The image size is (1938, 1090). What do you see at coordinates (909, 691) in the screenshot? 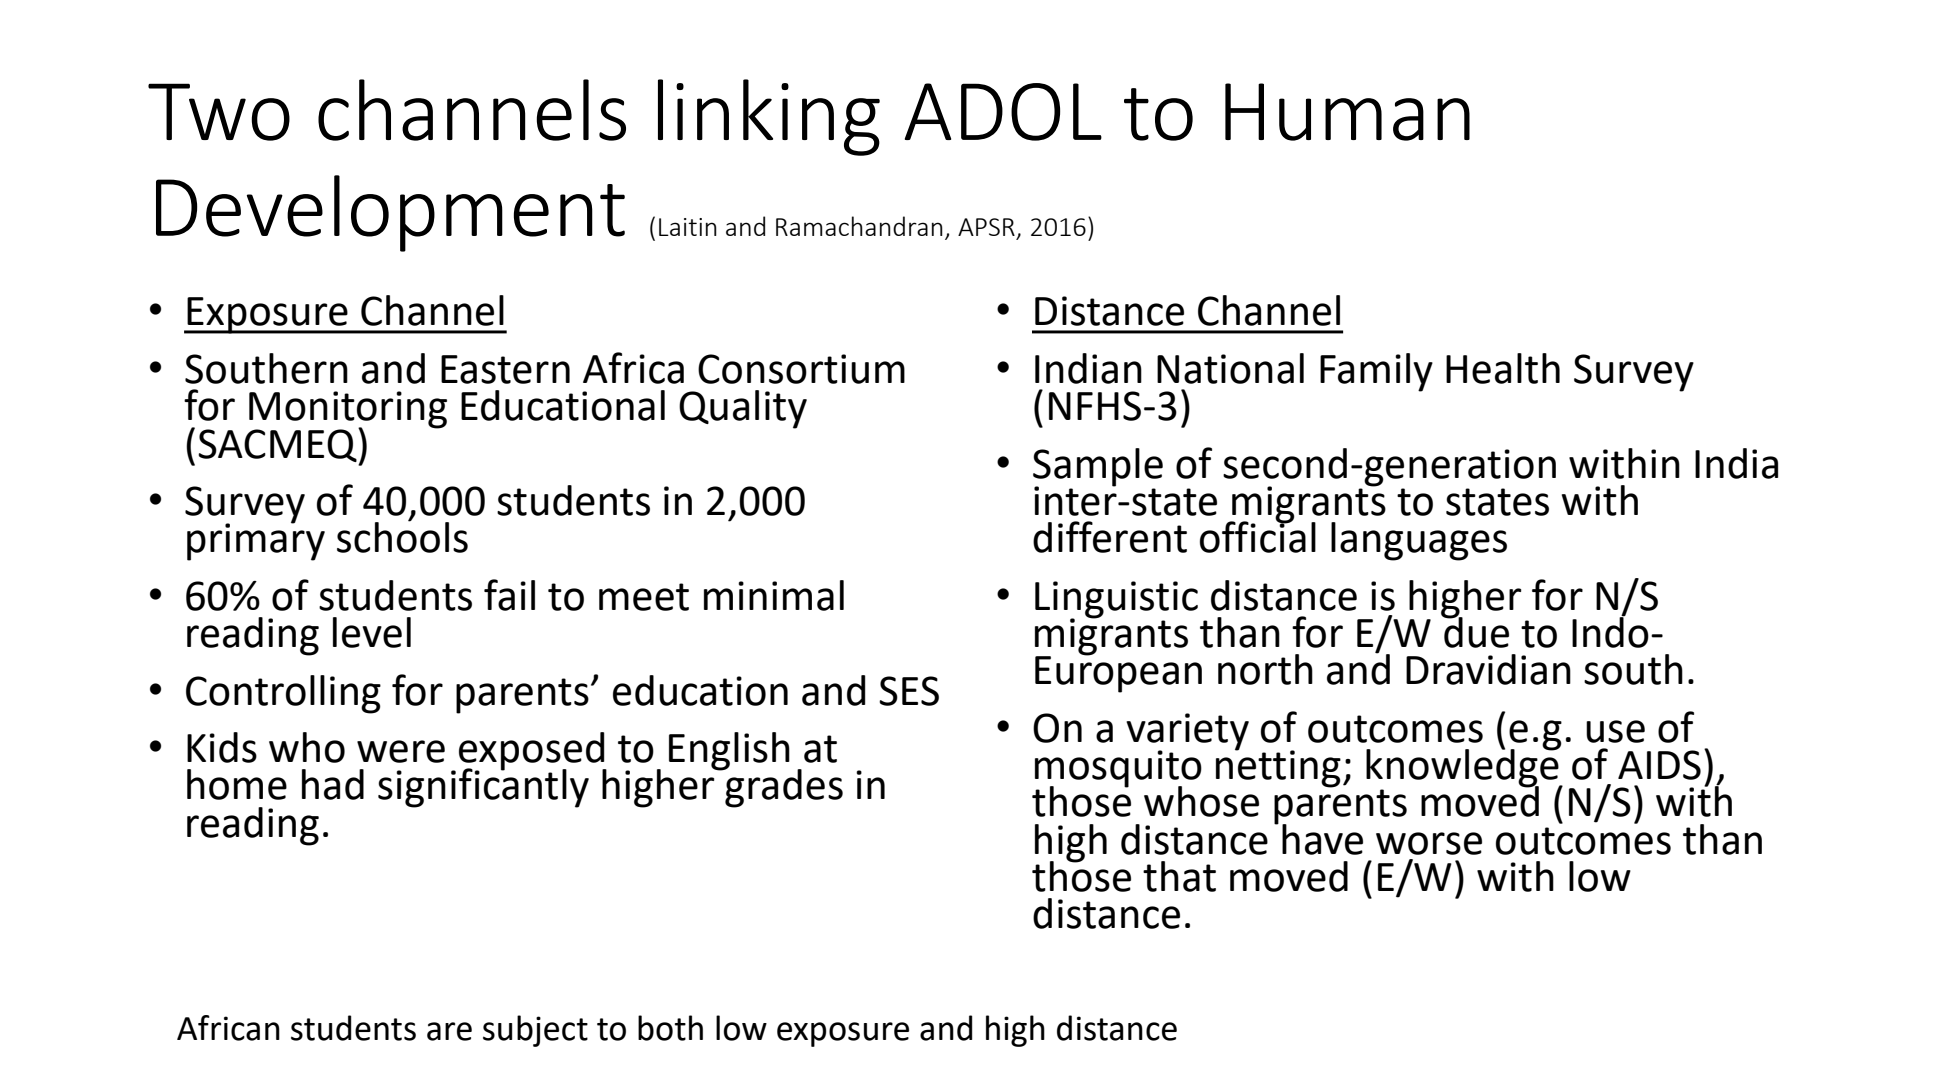
I see `SES` at bounding box center [909, 691].
